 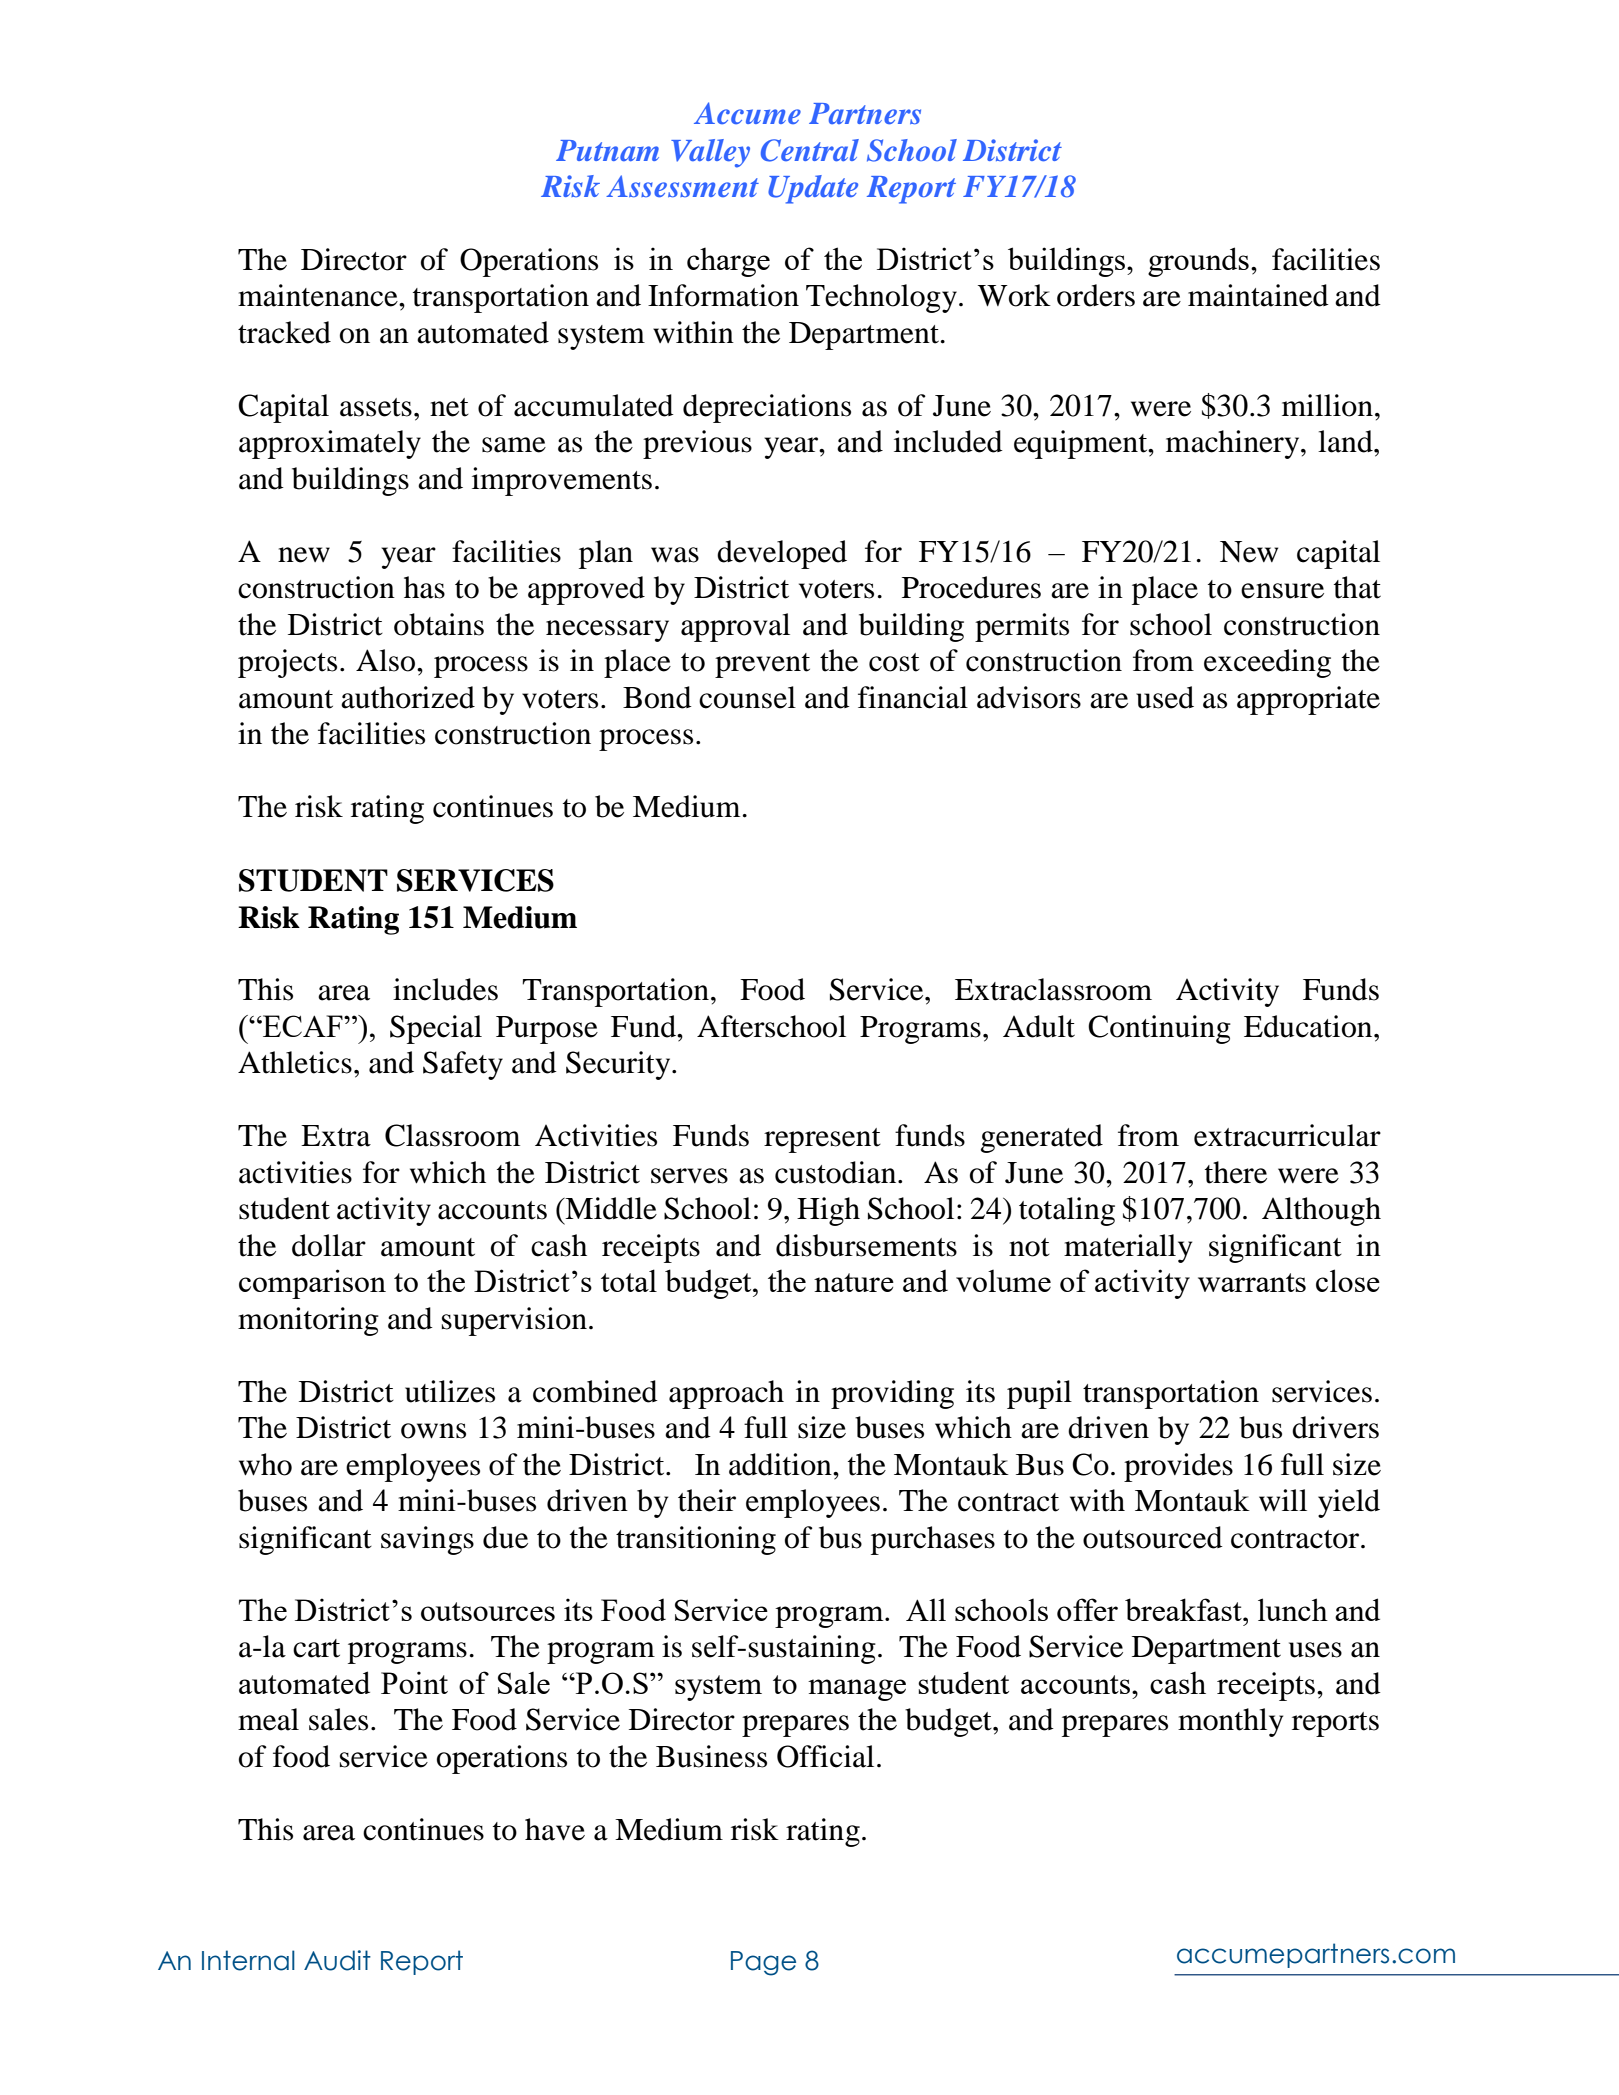 I want to click on maintenance, so click(x=319, y=295).
